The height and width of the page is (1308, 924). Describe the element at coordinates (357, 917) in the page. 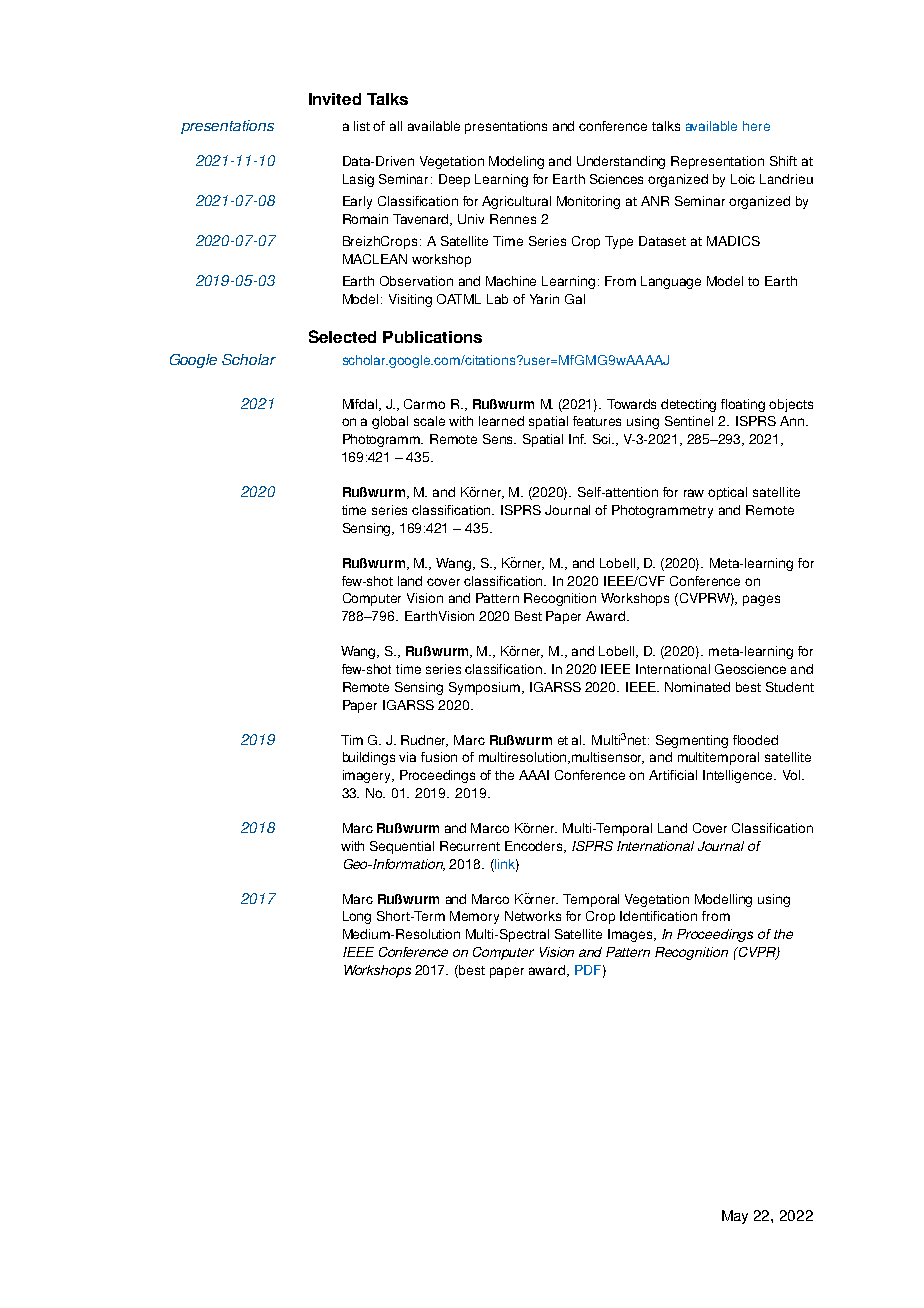

I see `Long` at that location.
